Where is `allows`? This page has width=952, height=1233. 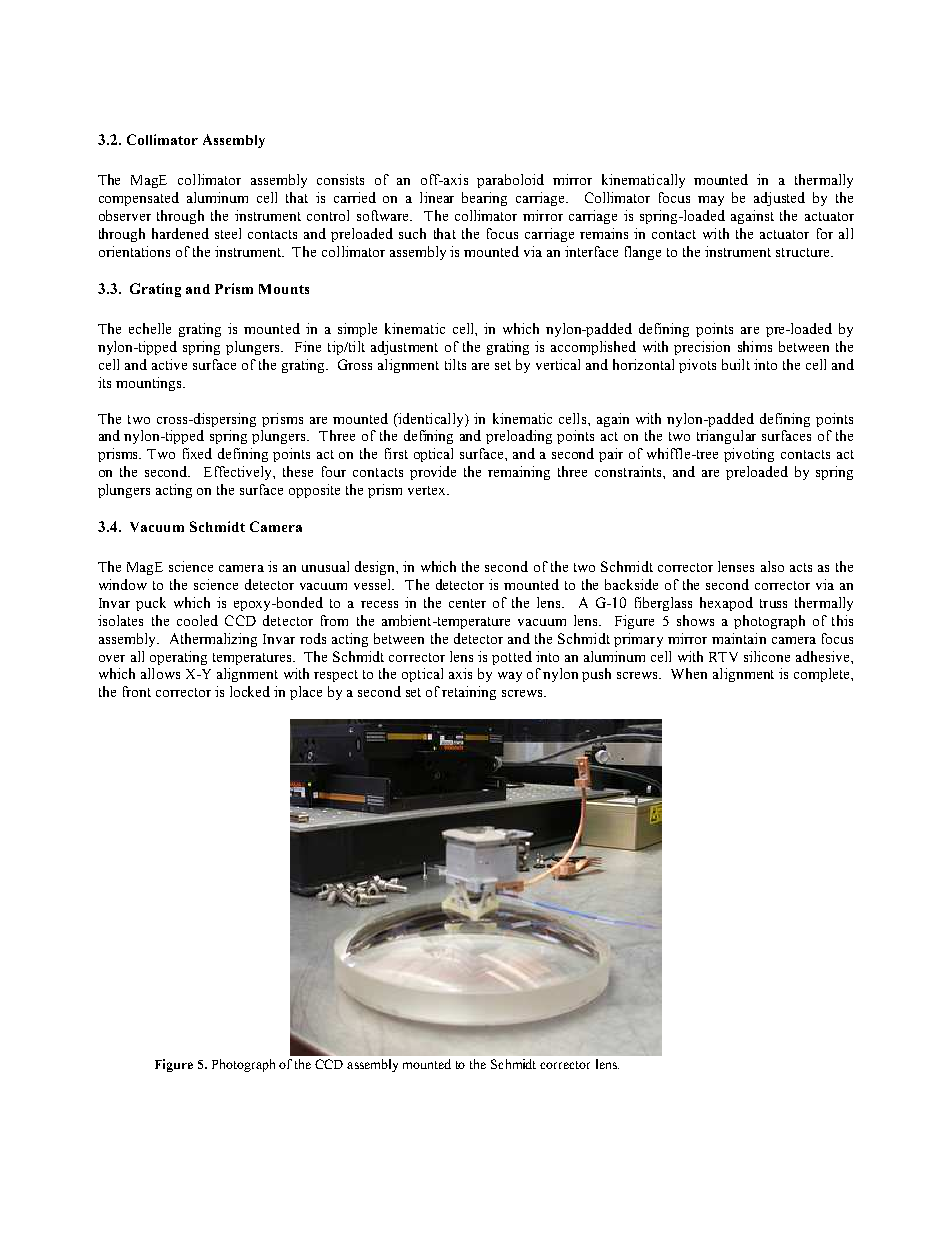
allows is located at coordinates (160, 673).
